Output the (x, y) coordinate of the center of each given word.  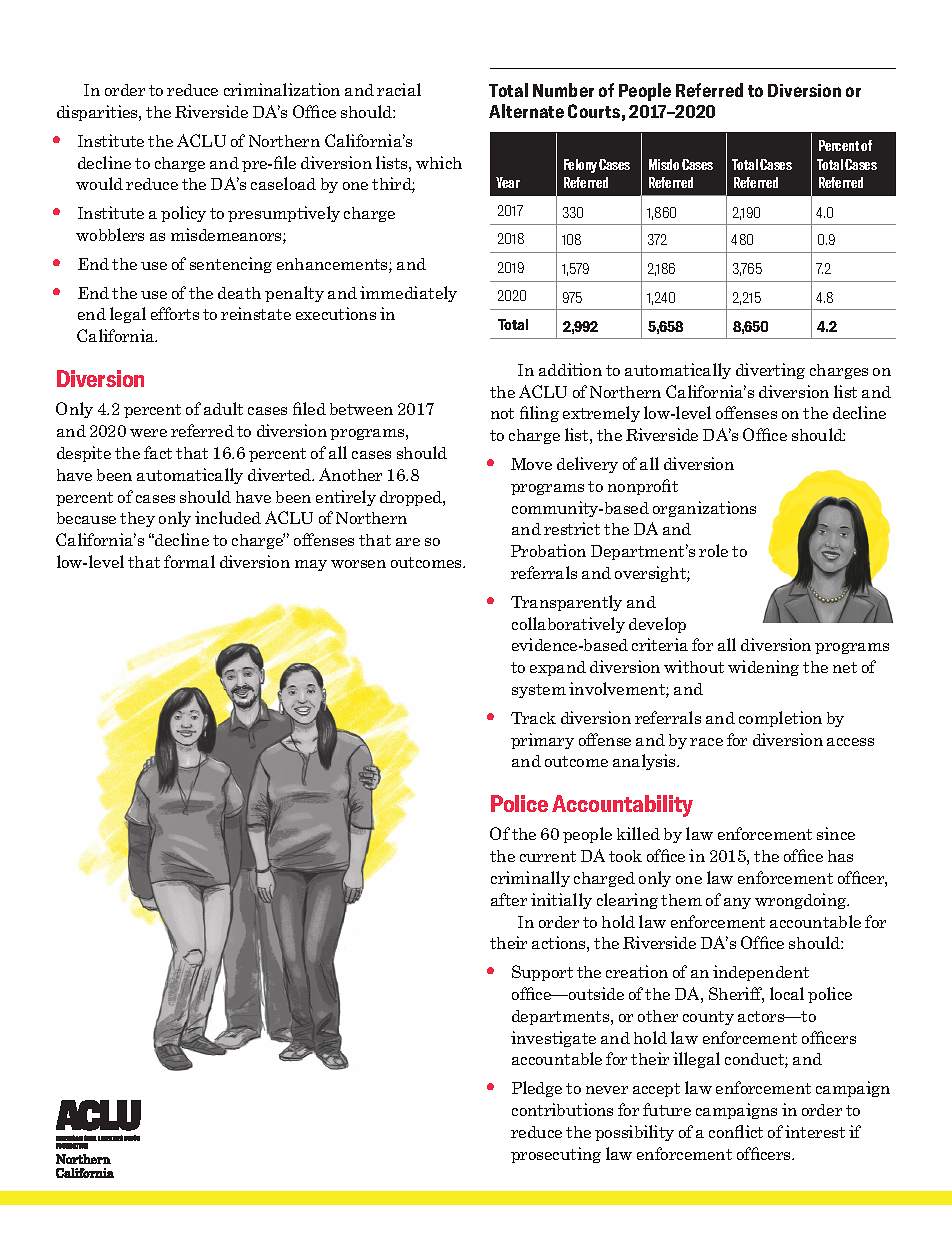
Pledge (537, 1089)
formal (189, 561)
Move (531, 464)
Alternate (526, 111)
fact (158, 452)
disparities (98, 113)
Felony (580, 166)
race (706, 742)
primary (542, 741)
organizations (704, 509)
